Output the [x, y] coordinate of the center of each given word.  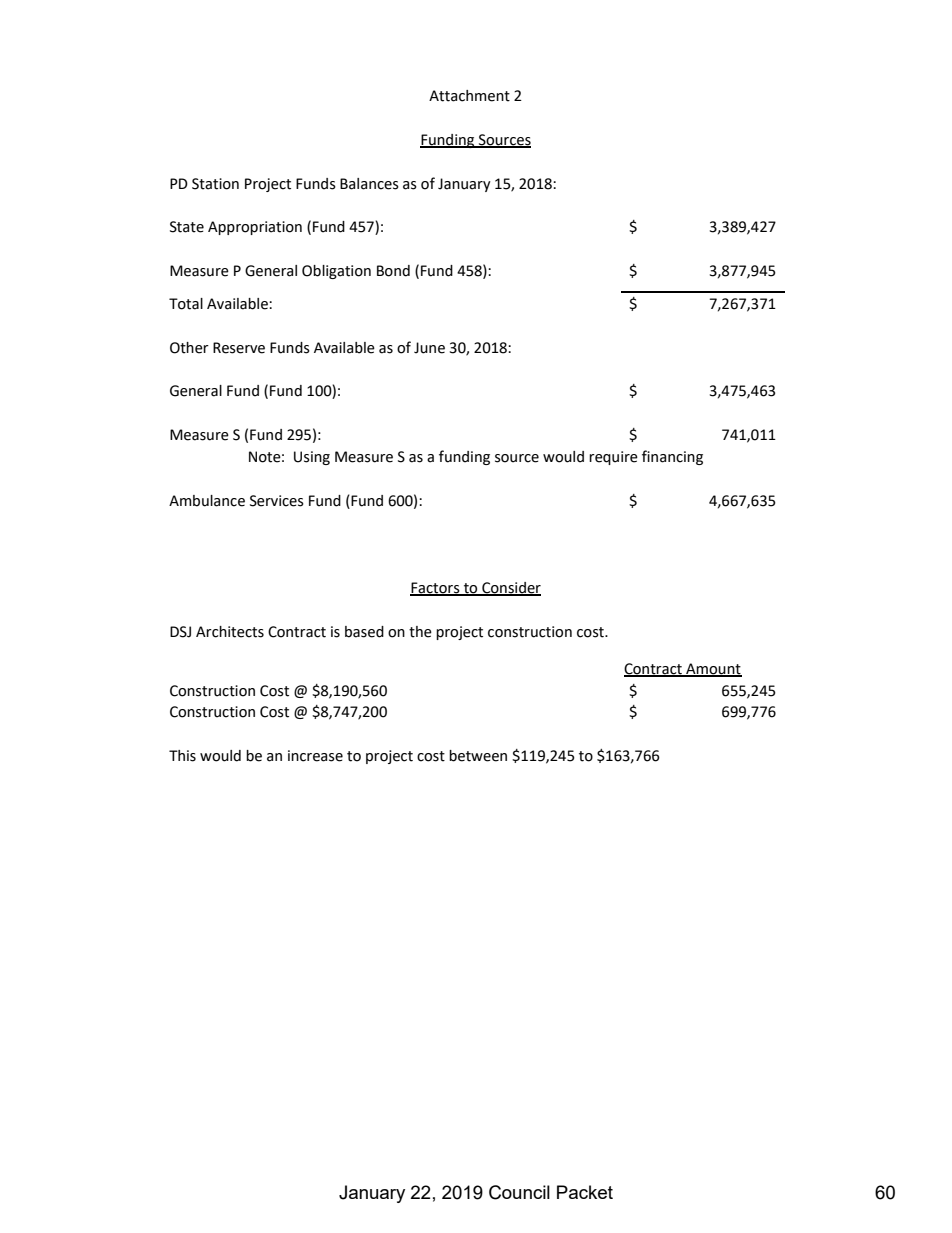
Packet [585, 1192]
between [478, 756]
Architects [230, 632]
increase [315, 756]
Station [215, 184]
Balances [369, 184]
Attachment [469, 96]
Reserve [239, 348]
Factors [436, 589]
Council [519, 1192]
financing [672, 457]
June [429, 348]
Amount [713, 669]
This [182, 756]
